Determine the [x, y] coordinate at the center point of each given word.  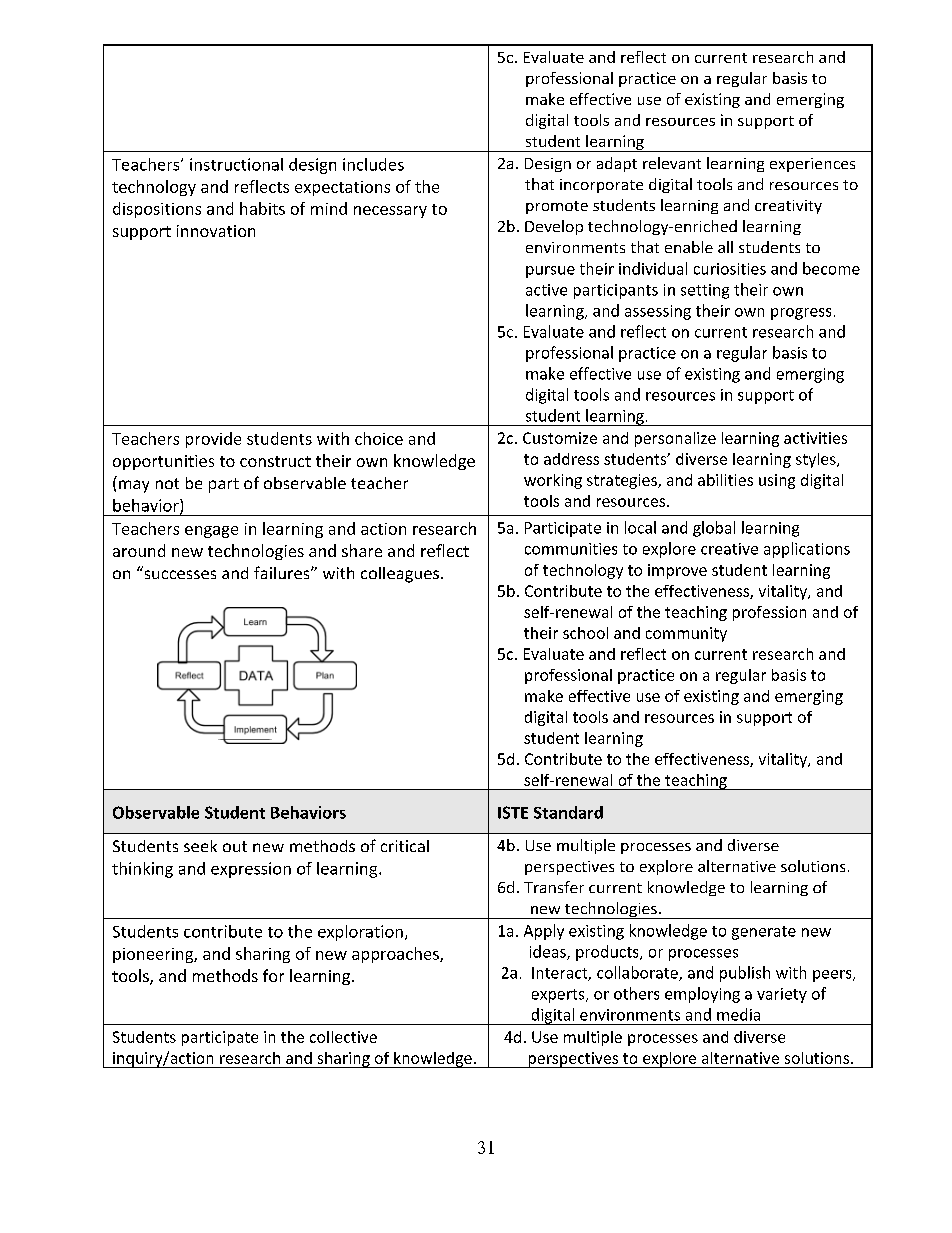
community [686, 634]
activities [815, 438]
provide [213, 440]
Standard [568, 812]
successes [180, 574]
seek [200, 846]
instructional [236, 164]
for [273, 975]
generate [764, 933]
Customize [560, 438]
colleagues [400, 575]
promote [557, 207]
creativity [788, 207]
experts [559, 996]
